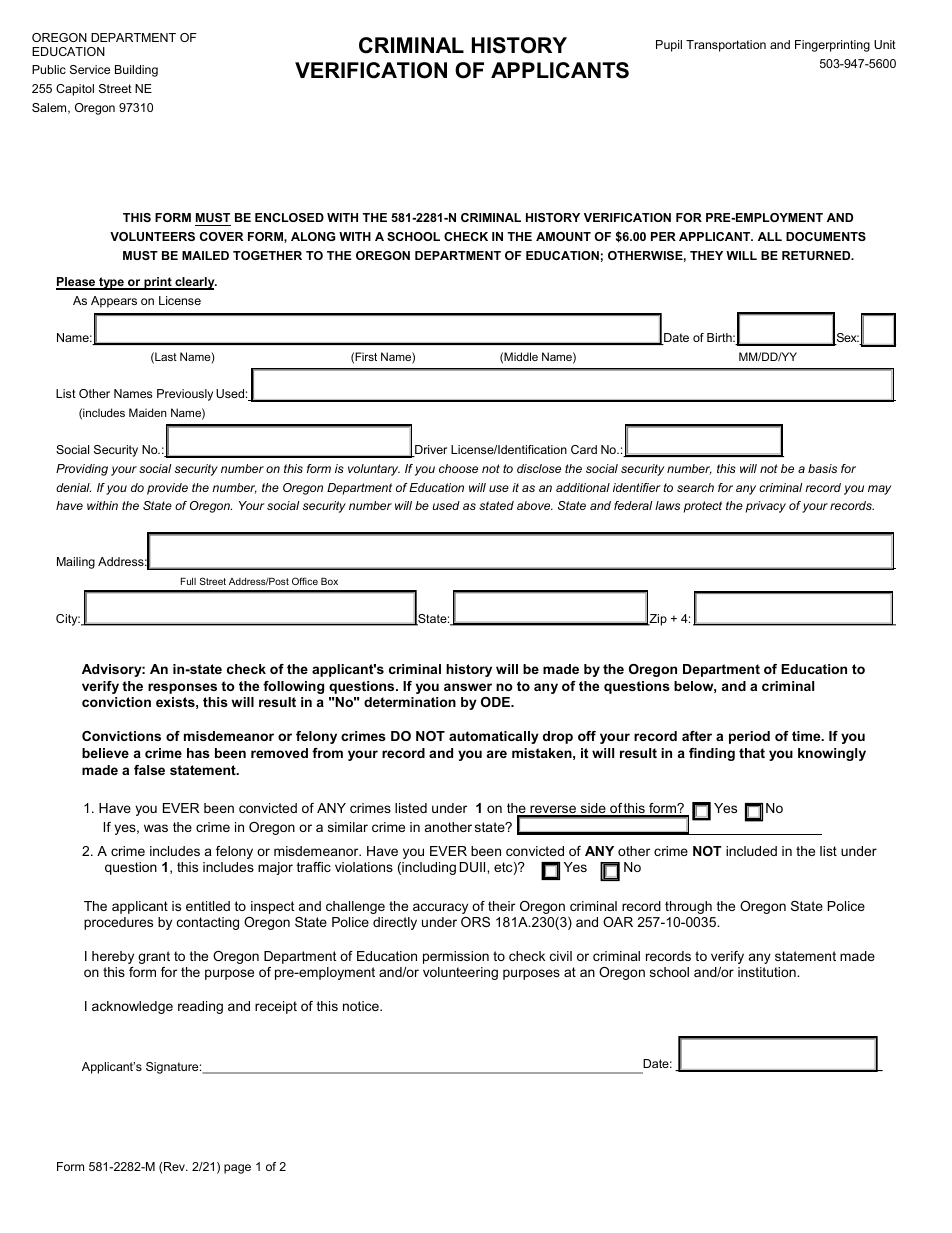  Describe the element at coordinates (182, 688) in the screenshot. I see `responses` at that location.
